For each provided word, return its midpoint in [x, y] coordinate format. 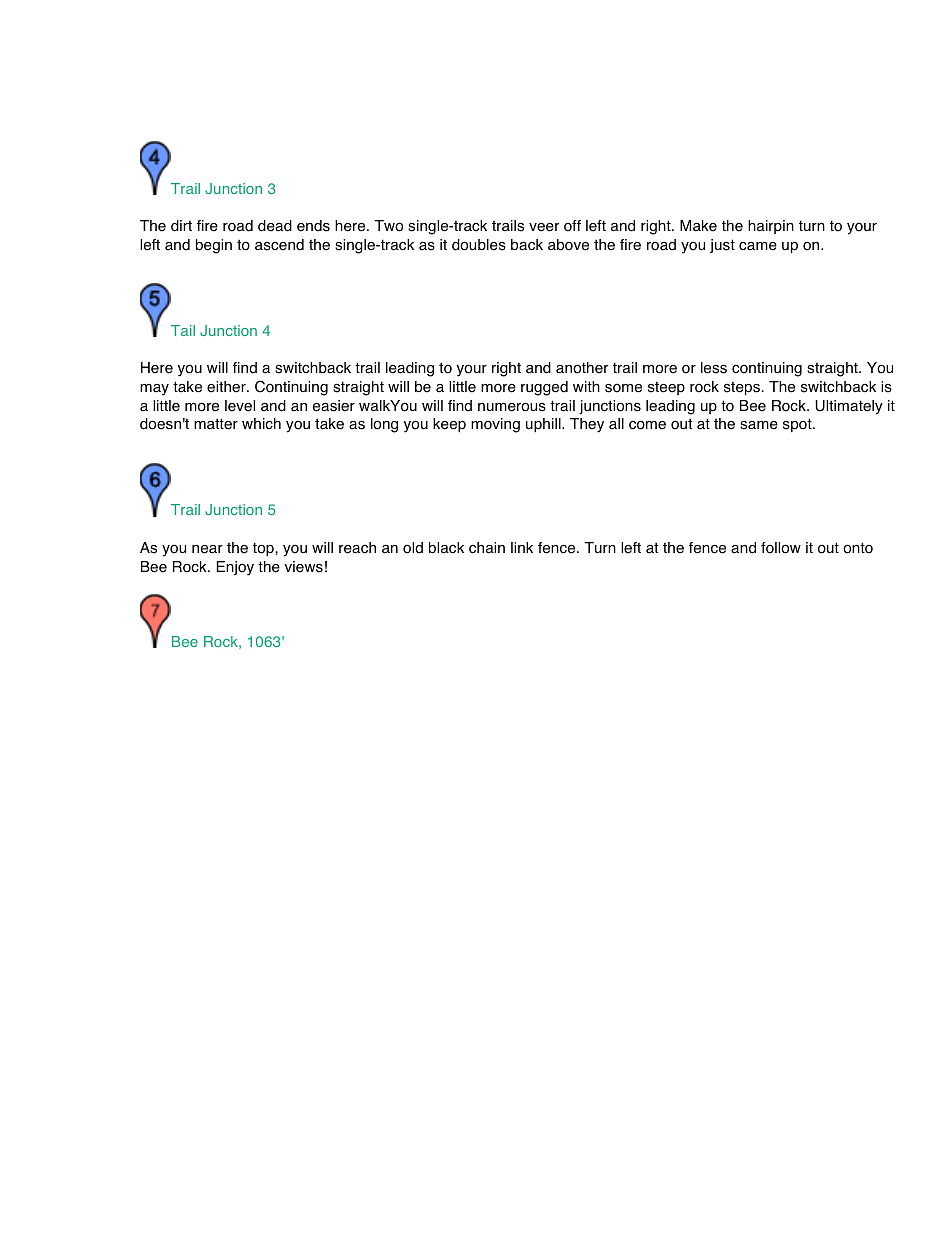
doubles [479, 245]
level [240, 406]
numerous [512, 407]
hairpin [771, 227]
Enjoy [235, 568]
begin [214, 246]
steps [742, 388]
